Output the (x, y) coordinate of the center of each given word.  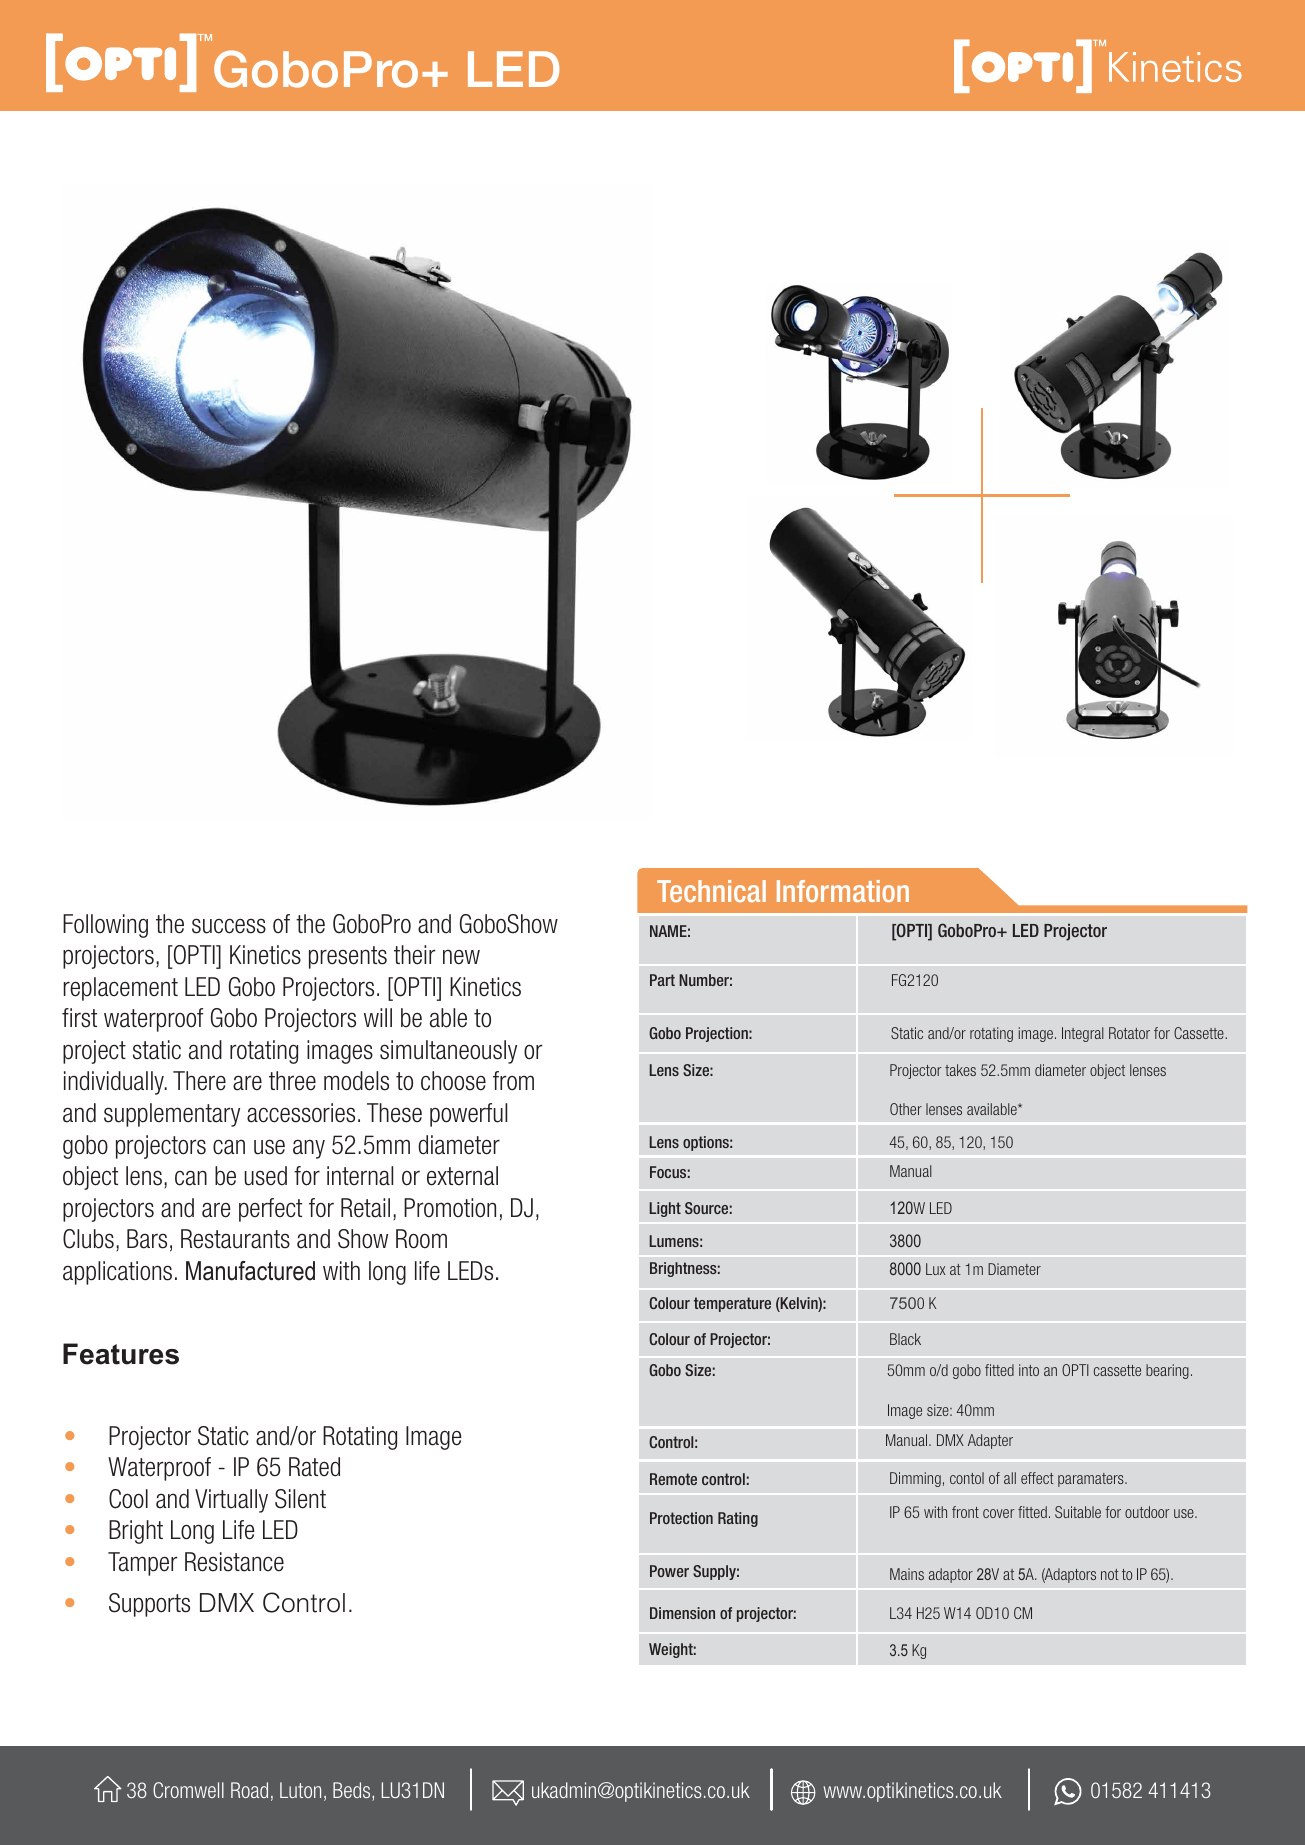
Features (121, 1354)
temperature (732, 1304)
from (513, 1081)
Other (906, 1109)
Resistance (234, 1562)
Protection (681, 1518)
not (1110, 1574)
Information (843, 891)
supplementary (172, 1115)
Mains (907, 1574)
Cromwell (188, 1790)
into (1029, 1370)
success (229, 926)
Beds (353, 1791)
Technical (711, 891)
